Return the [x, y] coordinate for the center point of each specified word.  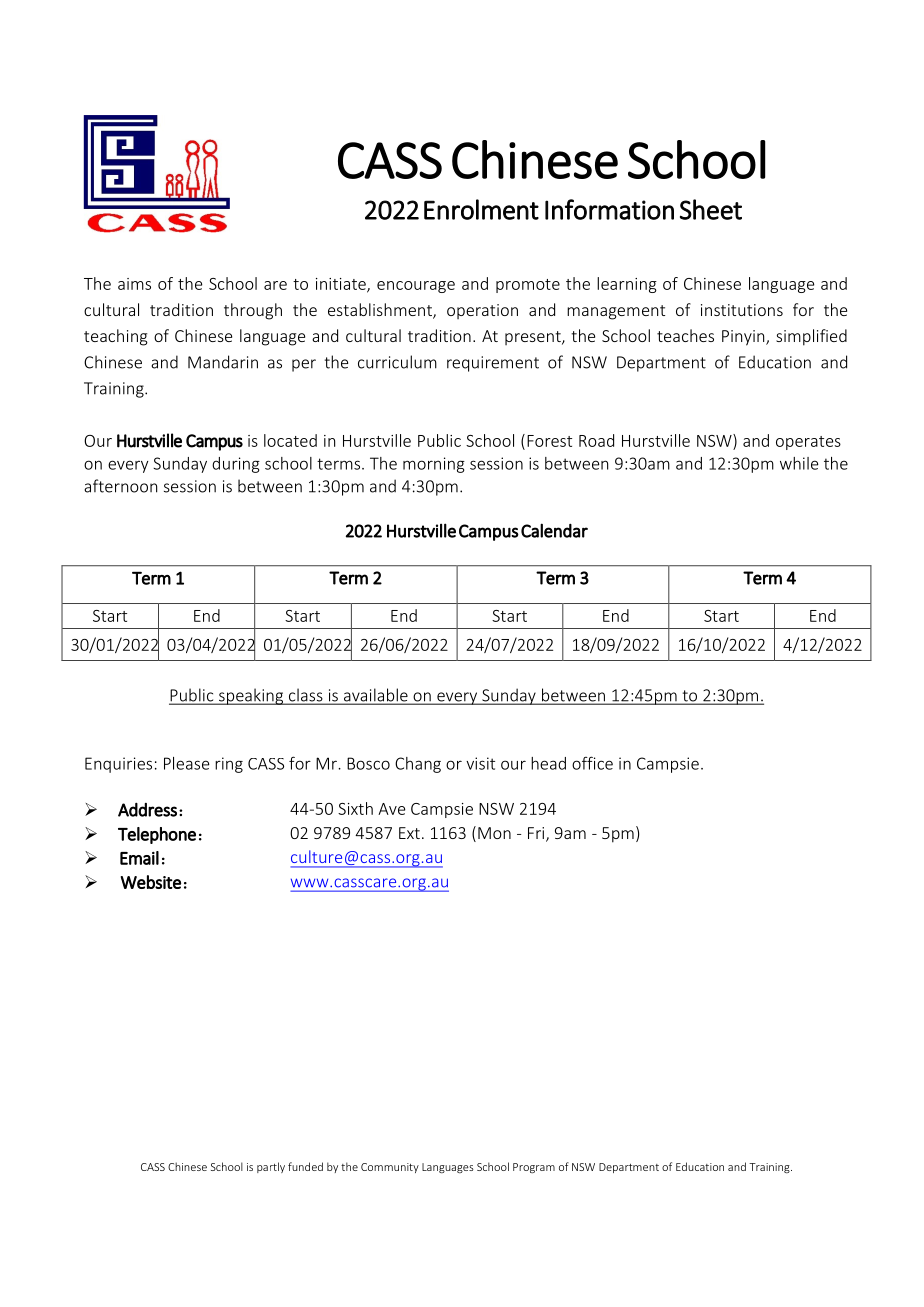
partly [271, 1167]
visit [480, 763]
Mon [494, 833]
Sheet [711, 209]
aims [134, 284]
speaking [251, 696]
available [376, 696]
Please [187, 763]
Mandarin [223, 362]
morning [434, 465]
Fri [537, 834]
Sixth [355, 808]
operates [808, 443]
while [799, 463]
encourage [416, 287]
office [592, 763]
